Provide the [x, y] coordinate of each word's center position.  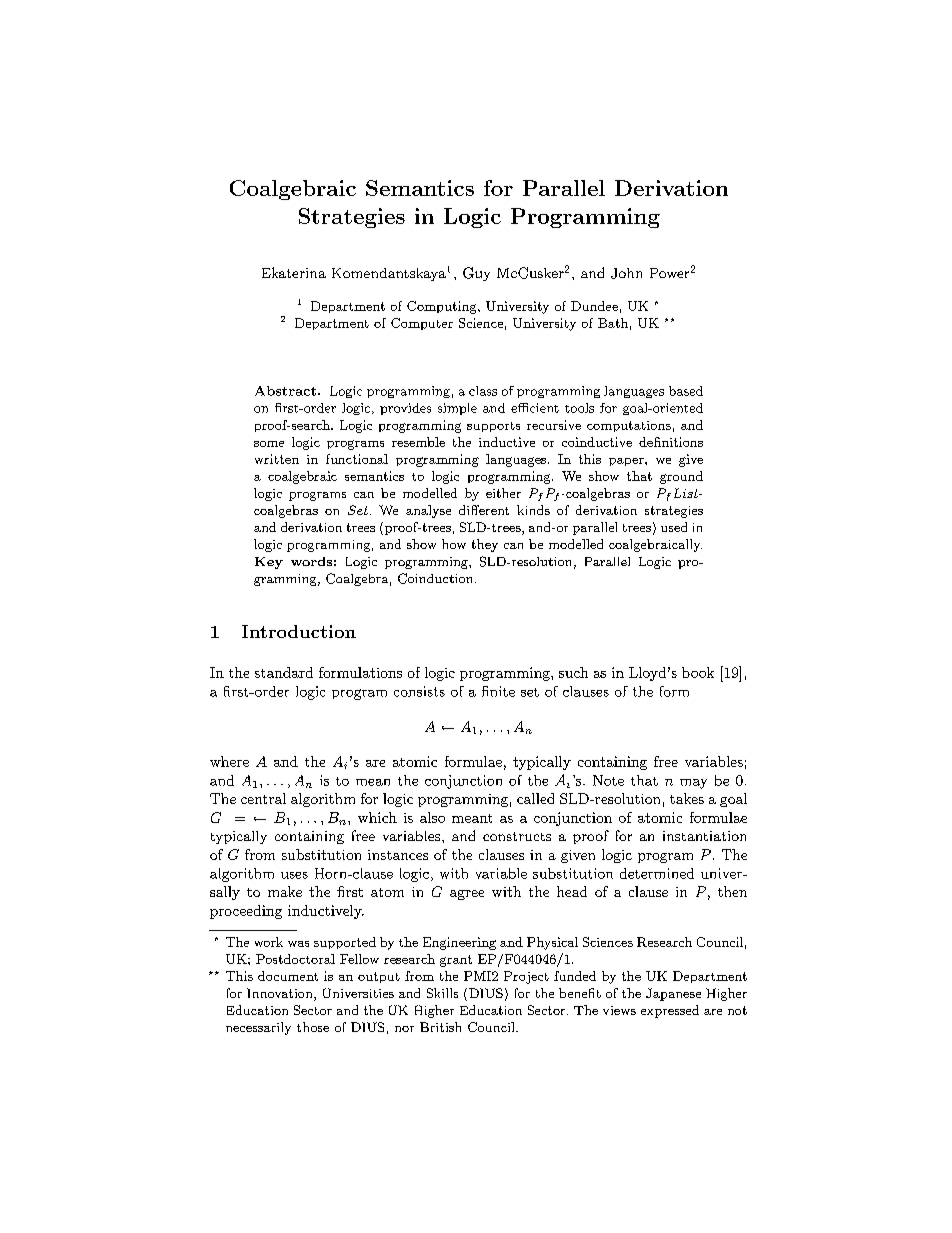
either [503, 493]
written [277, 459]
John [626, 273]
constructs [517, 836]
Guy [476, 274]
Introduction [299, 631]
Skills [442, 993]
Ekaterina [294, 272]
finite [498, 691]
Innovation [281, 994]
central [263, 798]
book [698, 672]
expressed [670, 1011]
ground [681, 477]
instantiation [704, 836]
